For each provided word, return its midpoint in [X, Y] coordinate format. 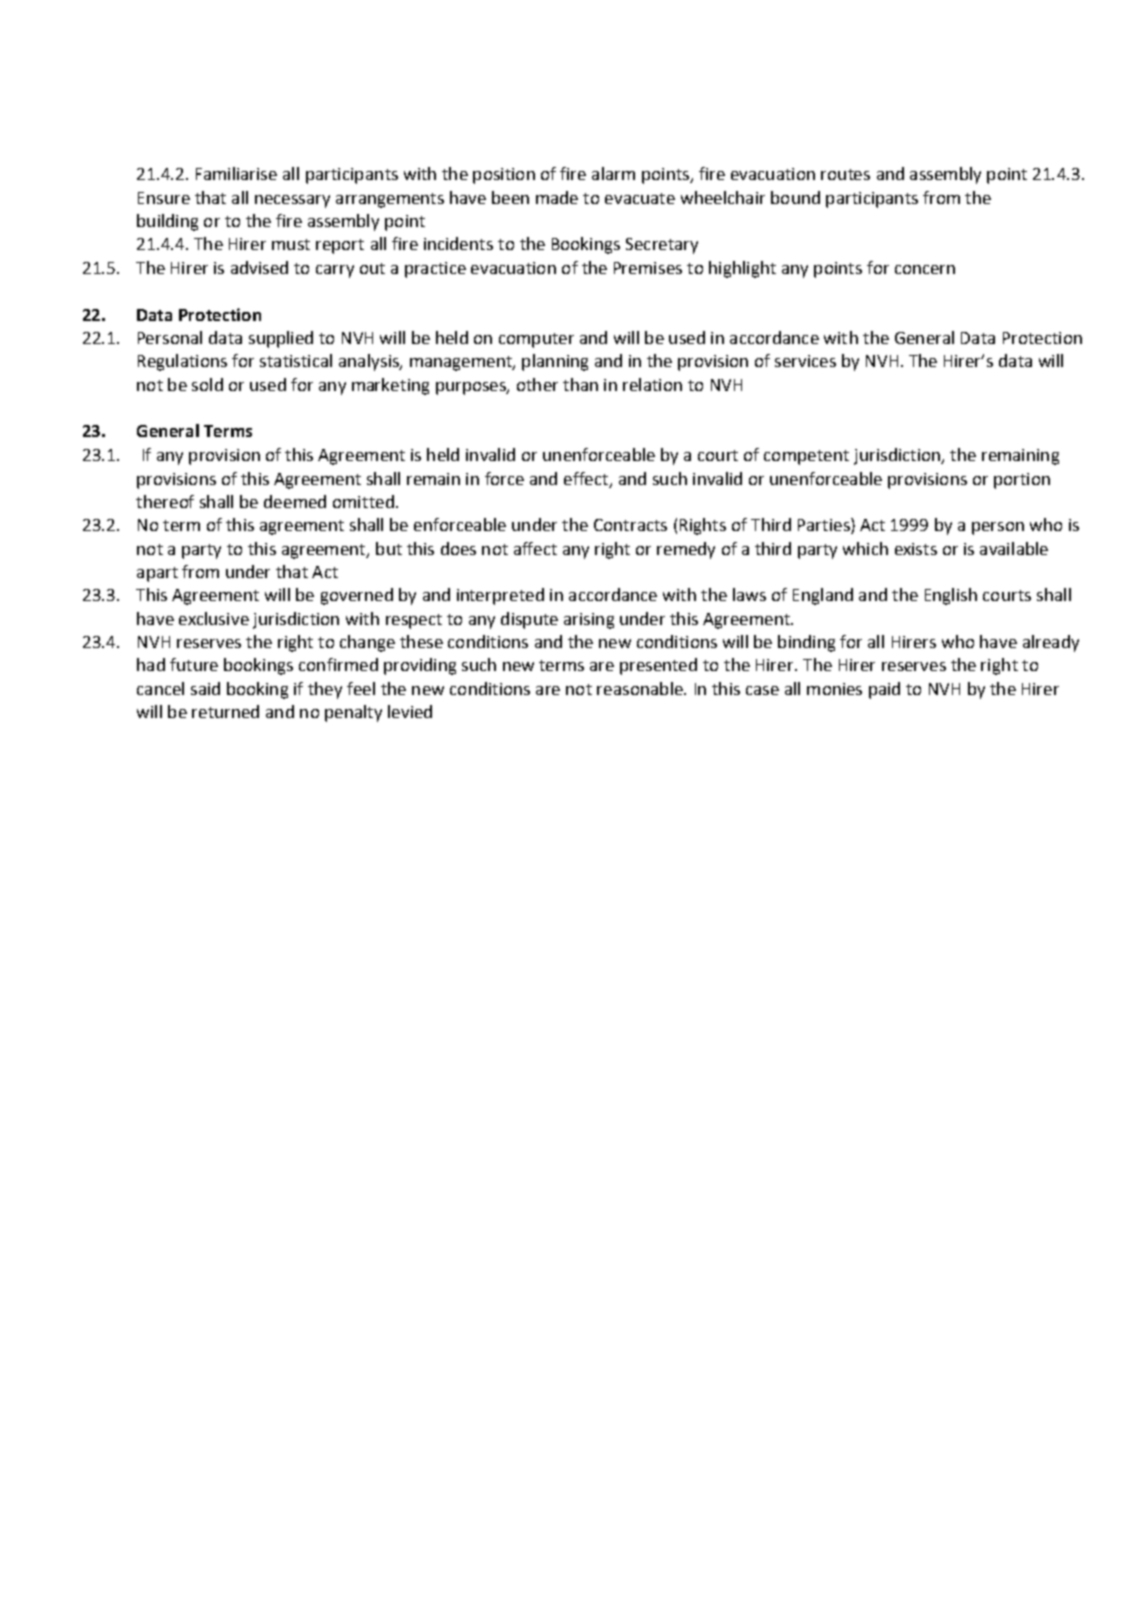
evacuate [640, 198]
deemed [295, 501]
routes [845, 174]
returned [225, 711]
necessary [292, 201]
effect [586, 478]
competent [806, 457]
